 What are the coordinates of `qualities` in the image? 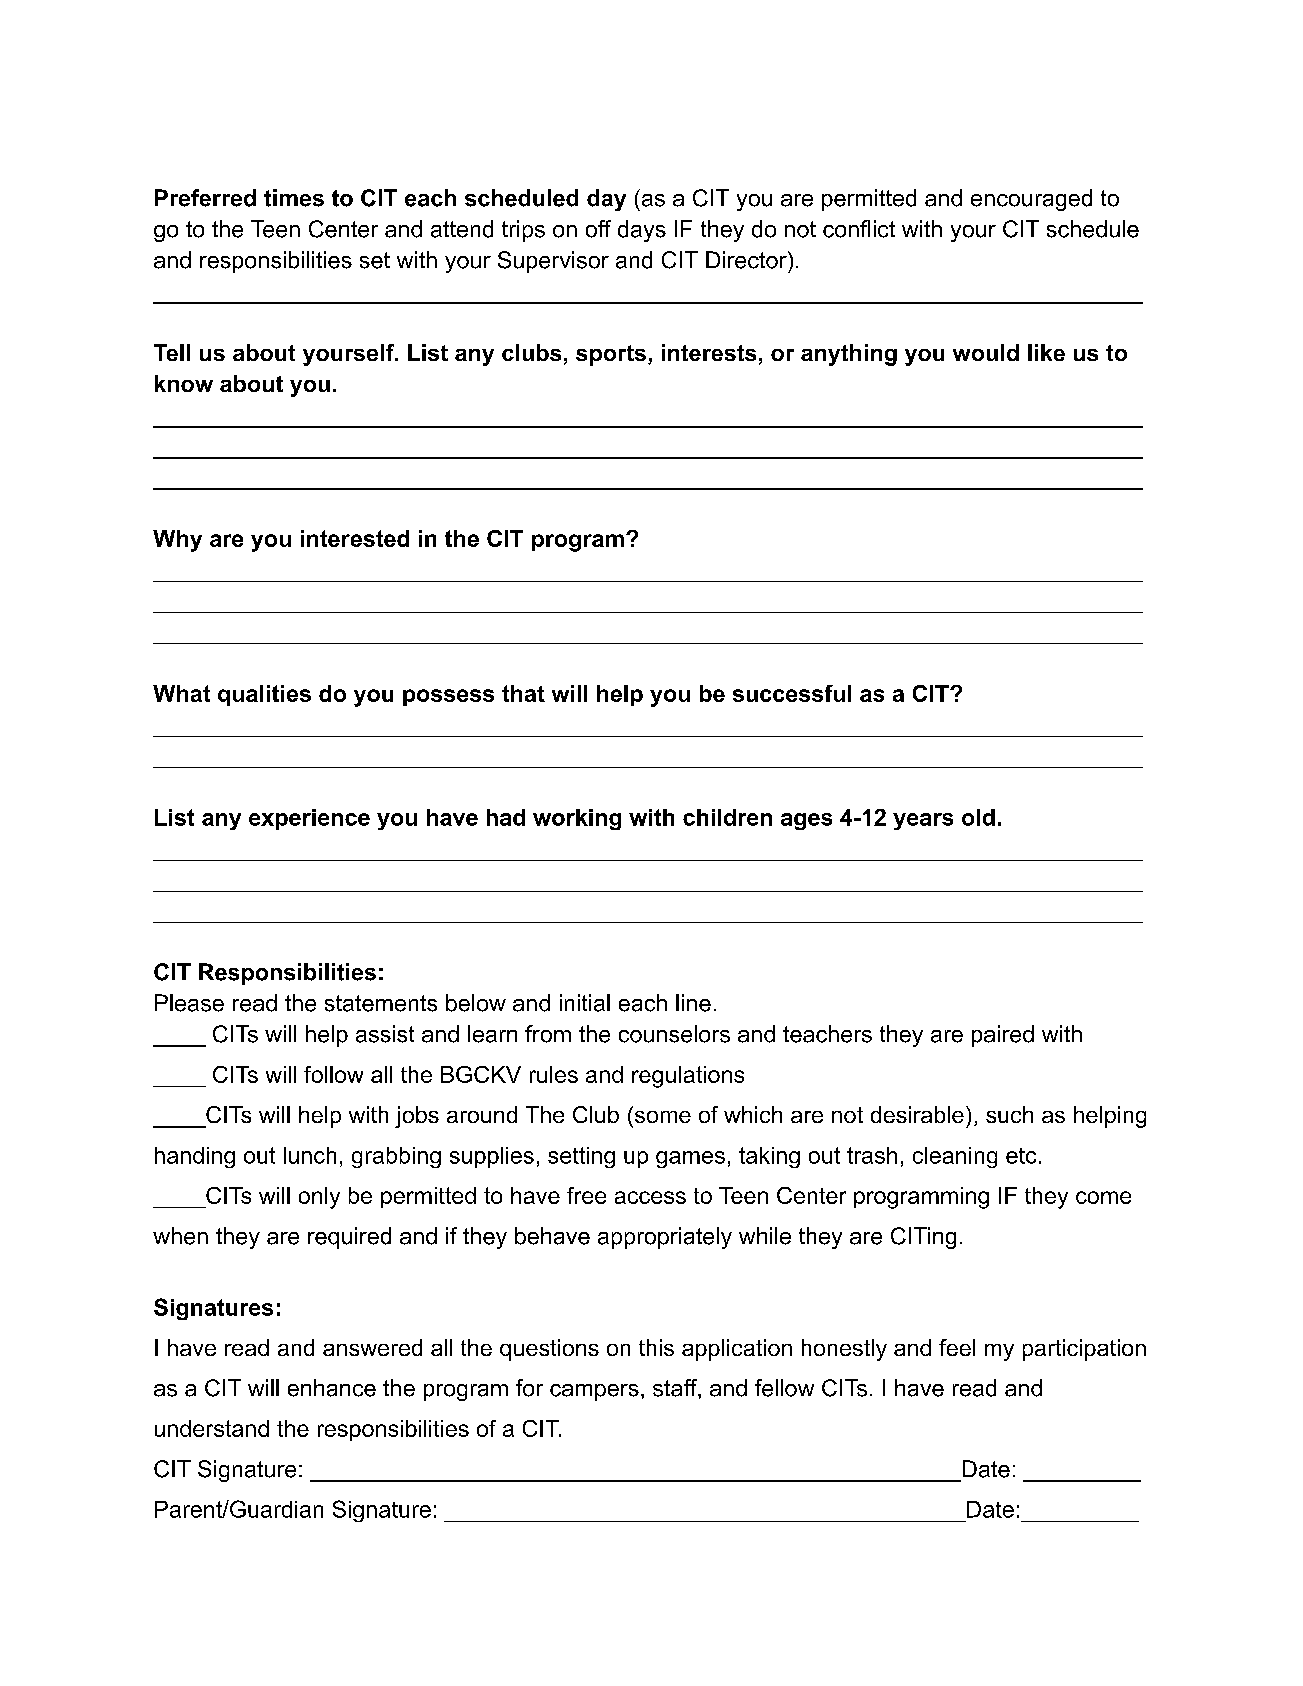 It's located at (264, 695).
